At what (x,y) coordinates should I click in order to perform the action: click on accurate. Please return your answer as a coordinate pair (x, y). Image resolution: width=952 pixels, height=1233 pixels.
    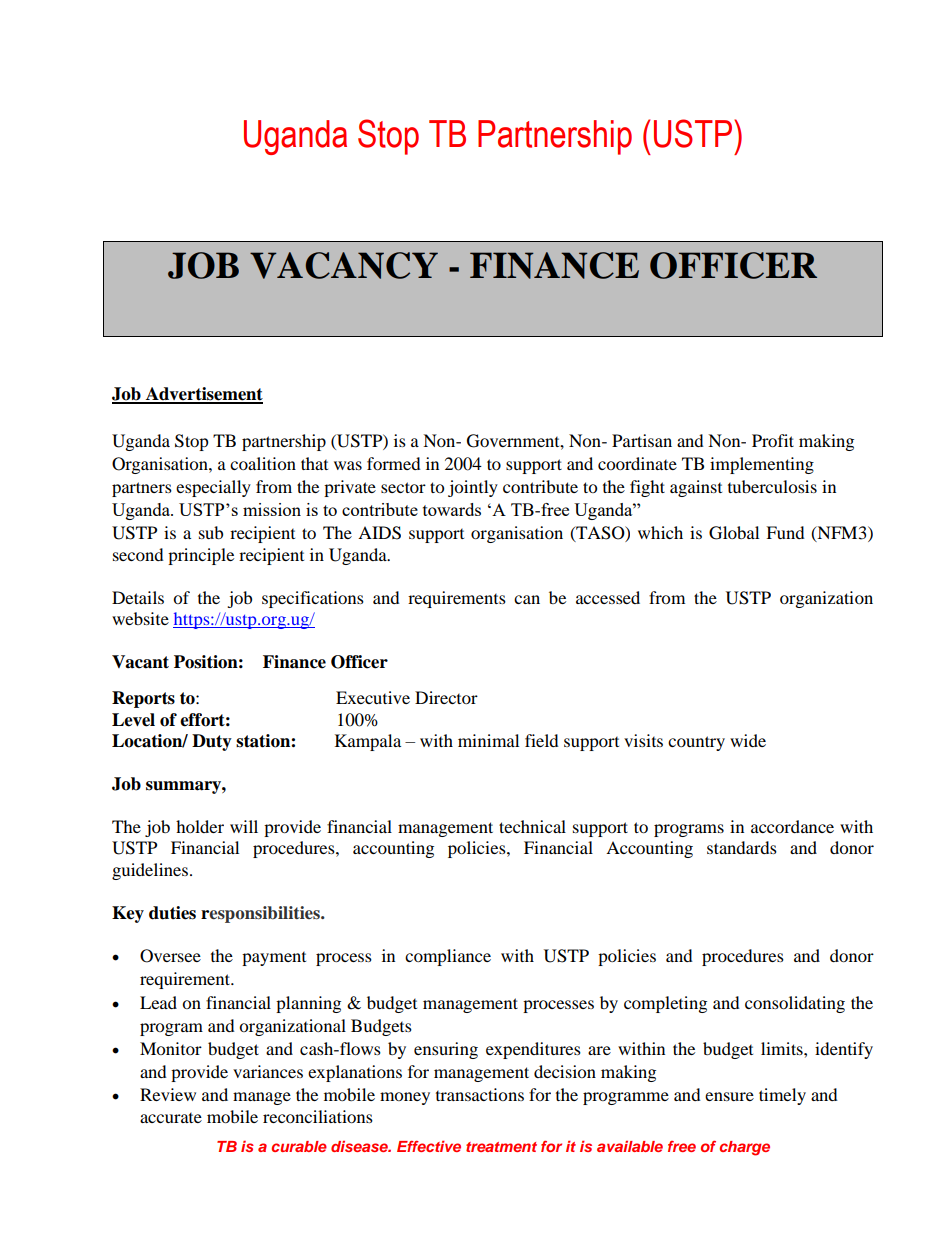
    Looking at the image, I should click on (171, 1118).
